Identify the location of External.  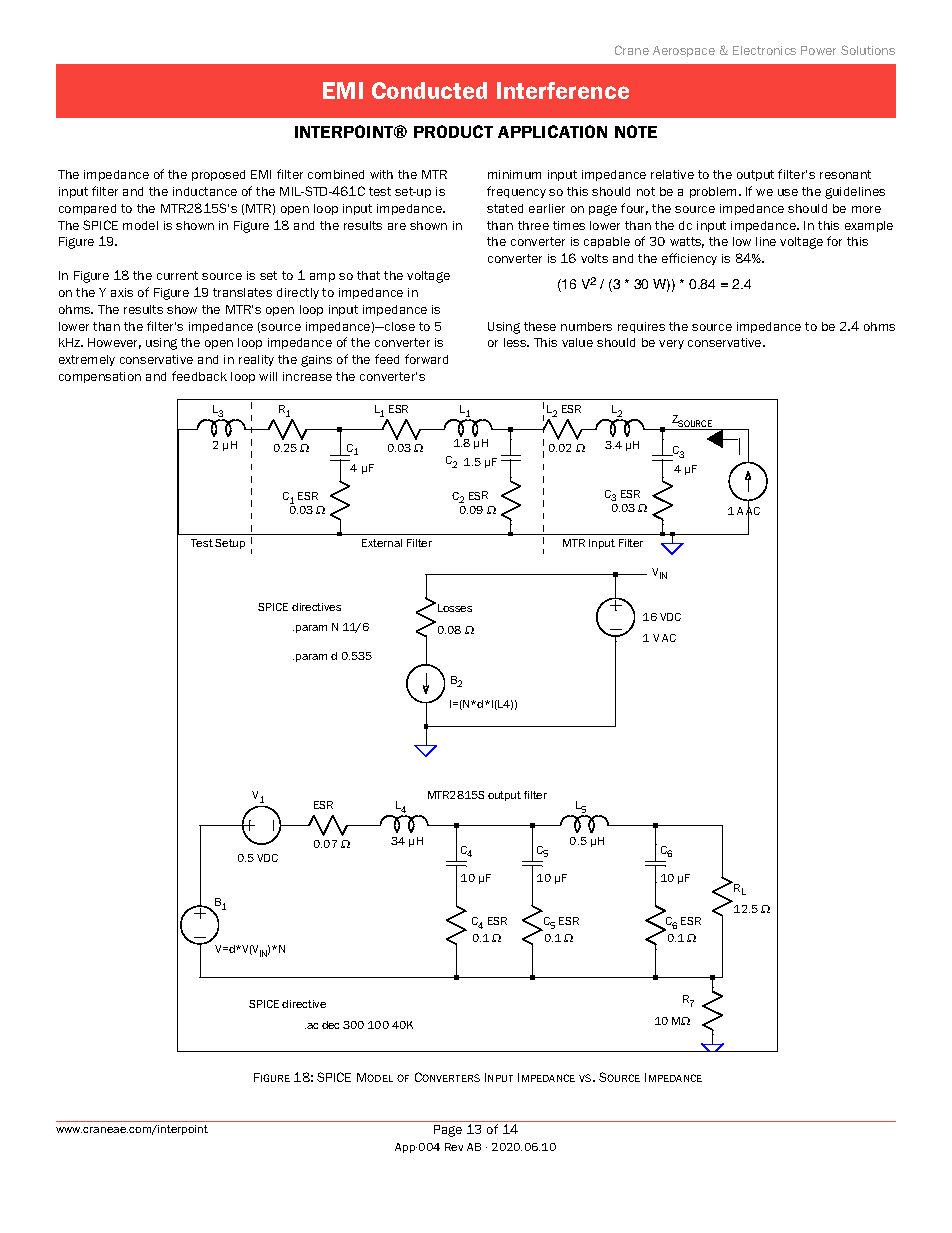
(382, 543).
